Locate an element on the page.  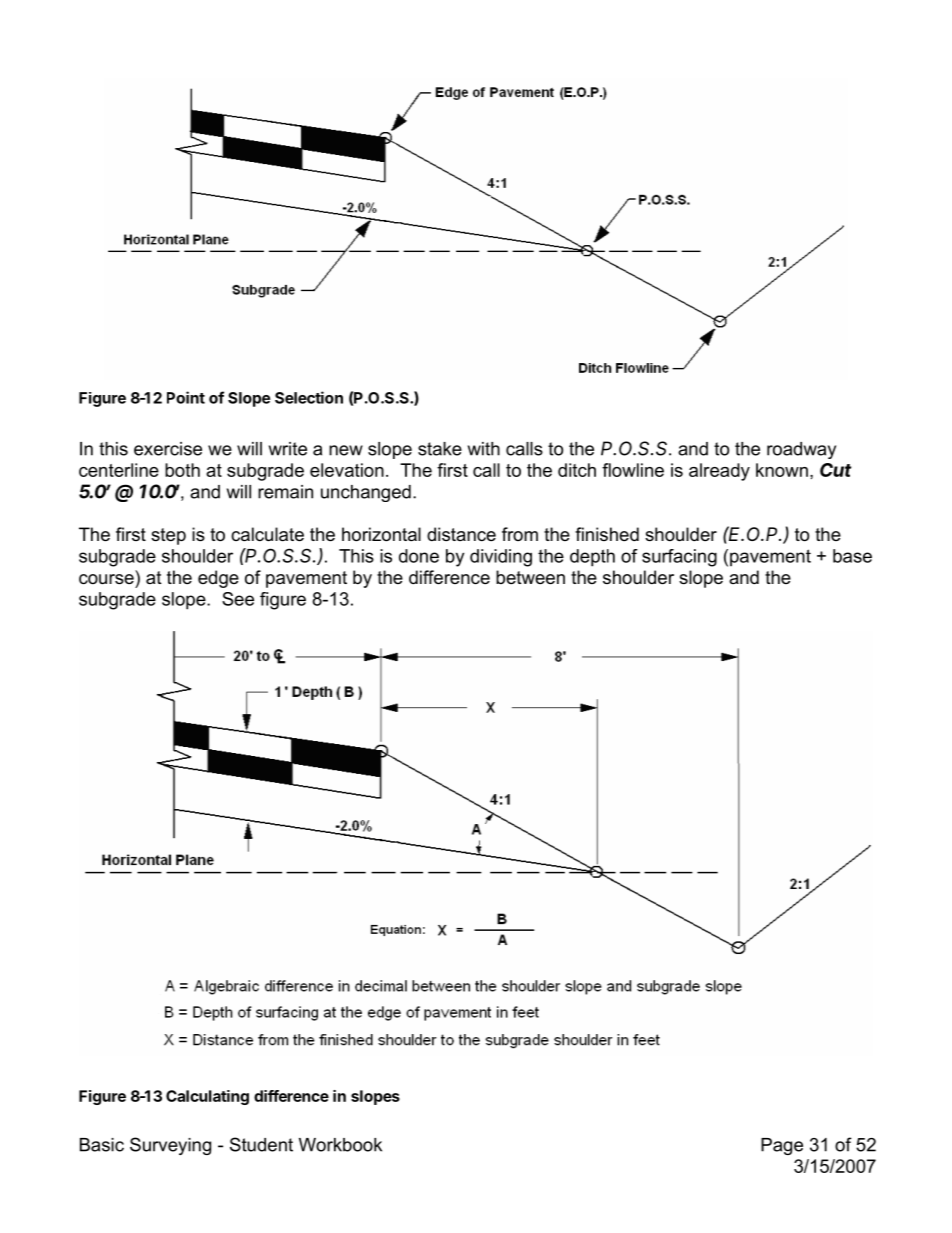
roadway is located at coordinates (801, 450).
